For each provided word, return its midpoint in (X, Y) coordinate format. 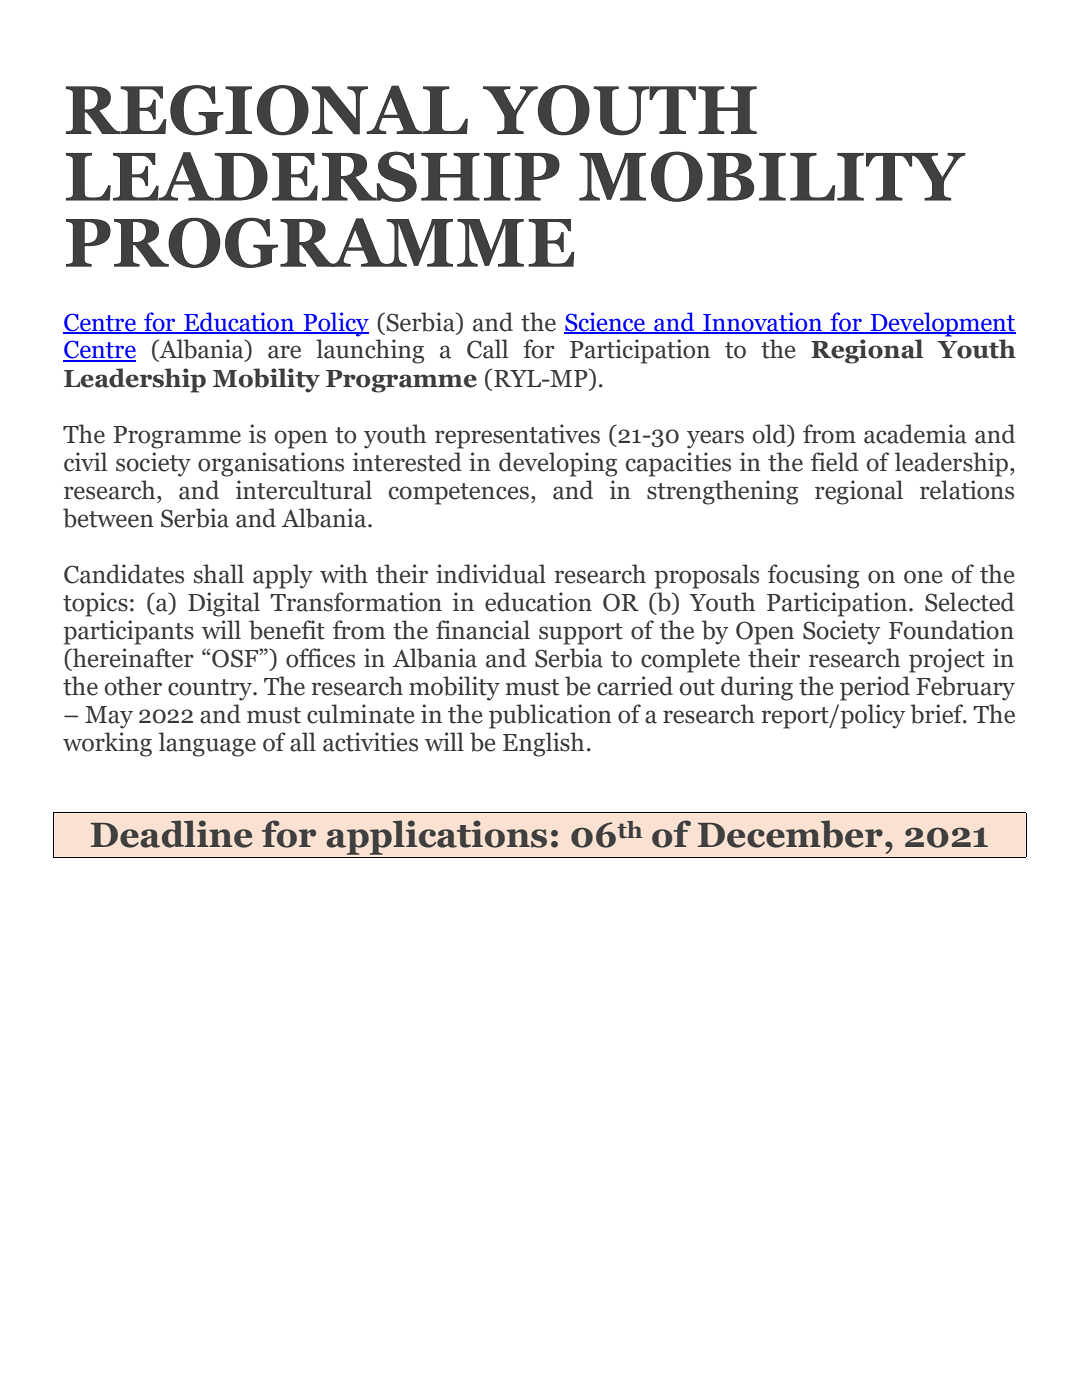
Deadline (171, 834)
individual (491, 574)
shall (219, 574)
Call (487, 349)
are (284, 352)
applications (436, 837)
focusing (813, 576)
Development (942, 324)
